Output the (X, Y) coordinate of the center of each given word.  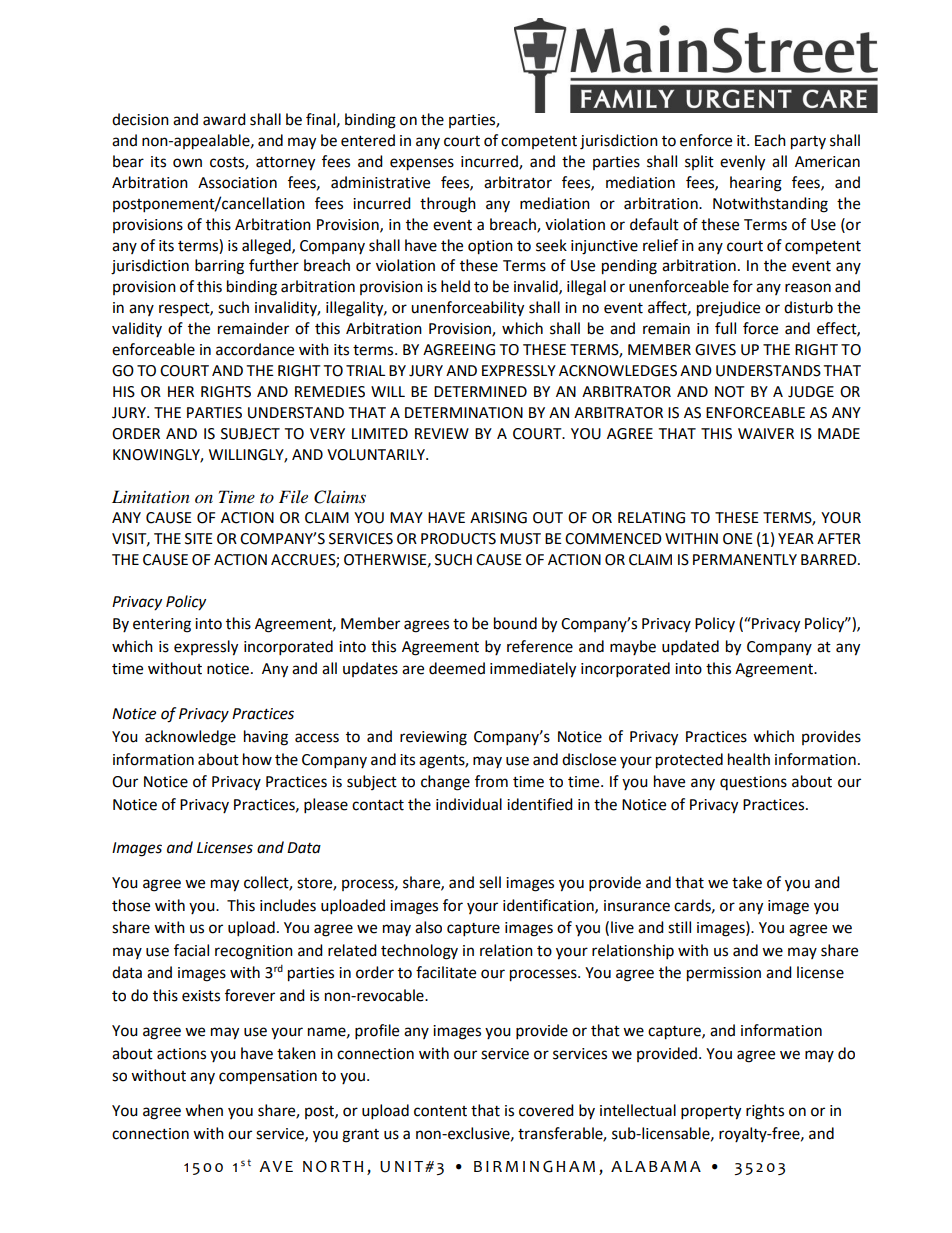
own (187, 163)
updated (690, 648)
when (204, 1110)
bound (515, 623)
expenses (422, 164)
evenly (742, 163)
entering (162, 625)
